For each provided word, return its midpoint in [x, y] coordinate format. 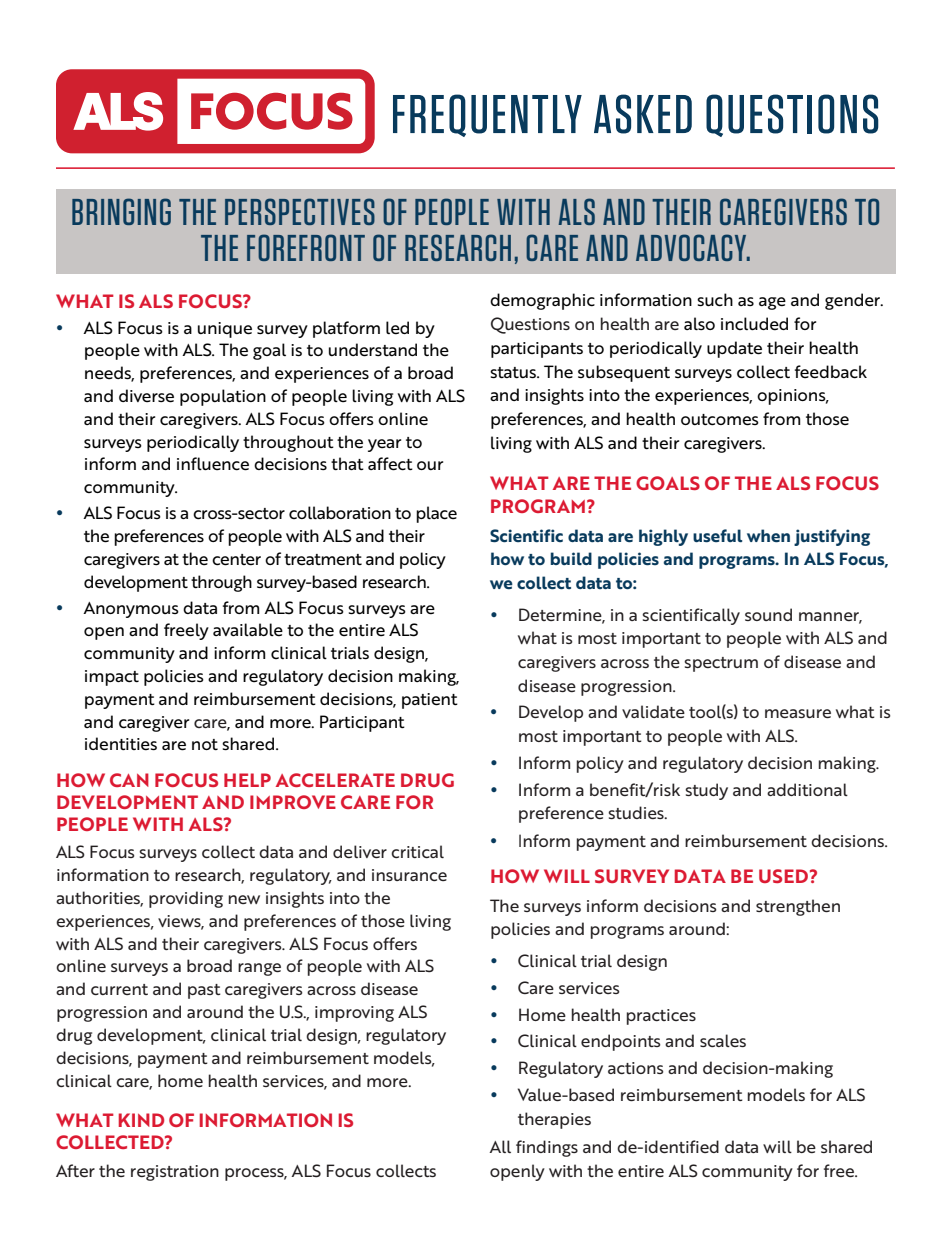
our [430, 465]
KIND [141, 1120]
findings [547, 1148]
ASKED [643, 114]
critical [417, 851]
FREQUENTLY [487, 115]
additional [807, 789]
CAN [129, 780]
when [768, 536]
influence [213, 464]
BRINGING [121, 211]
